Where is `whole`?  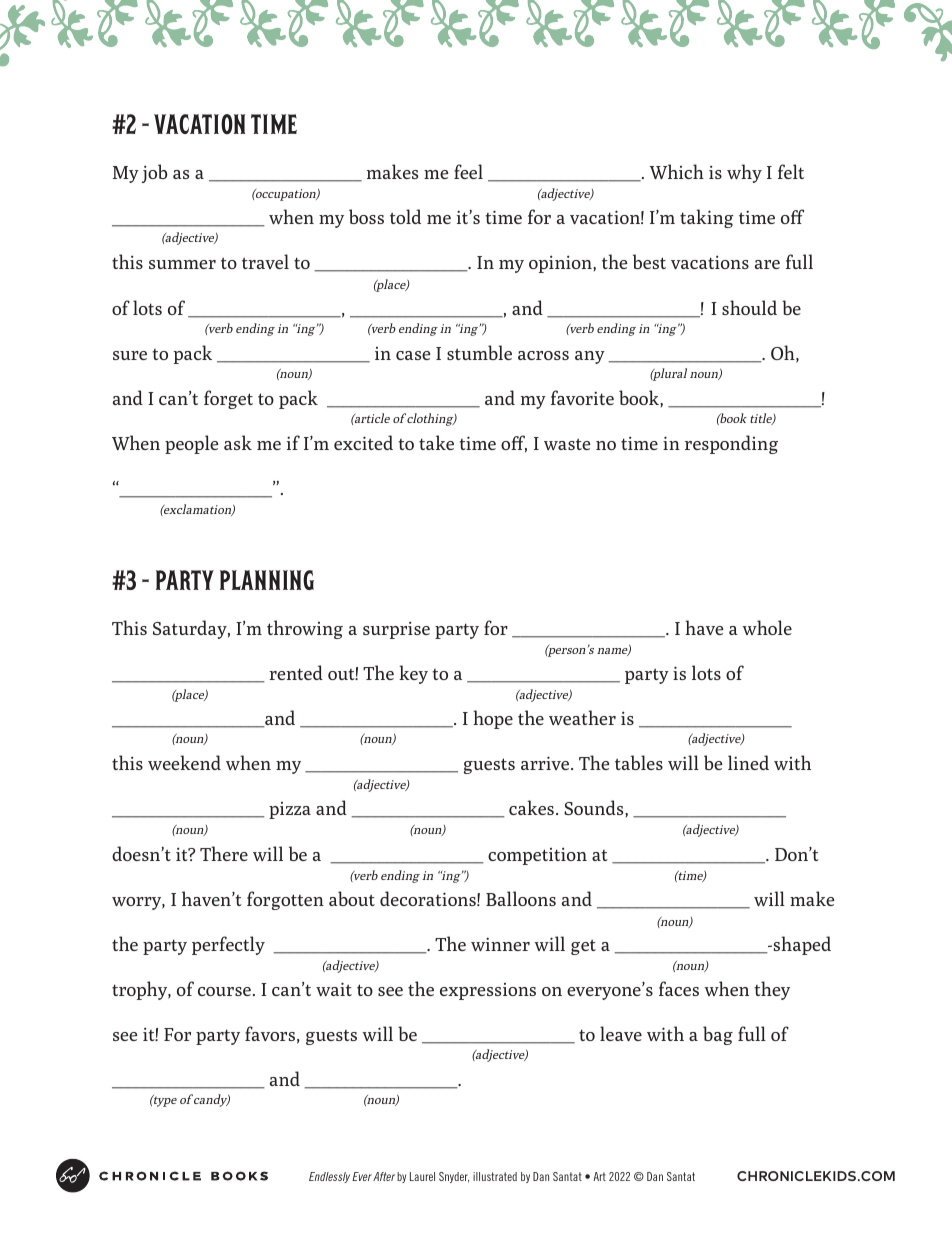
whole is located at coordinates (767, 627).
